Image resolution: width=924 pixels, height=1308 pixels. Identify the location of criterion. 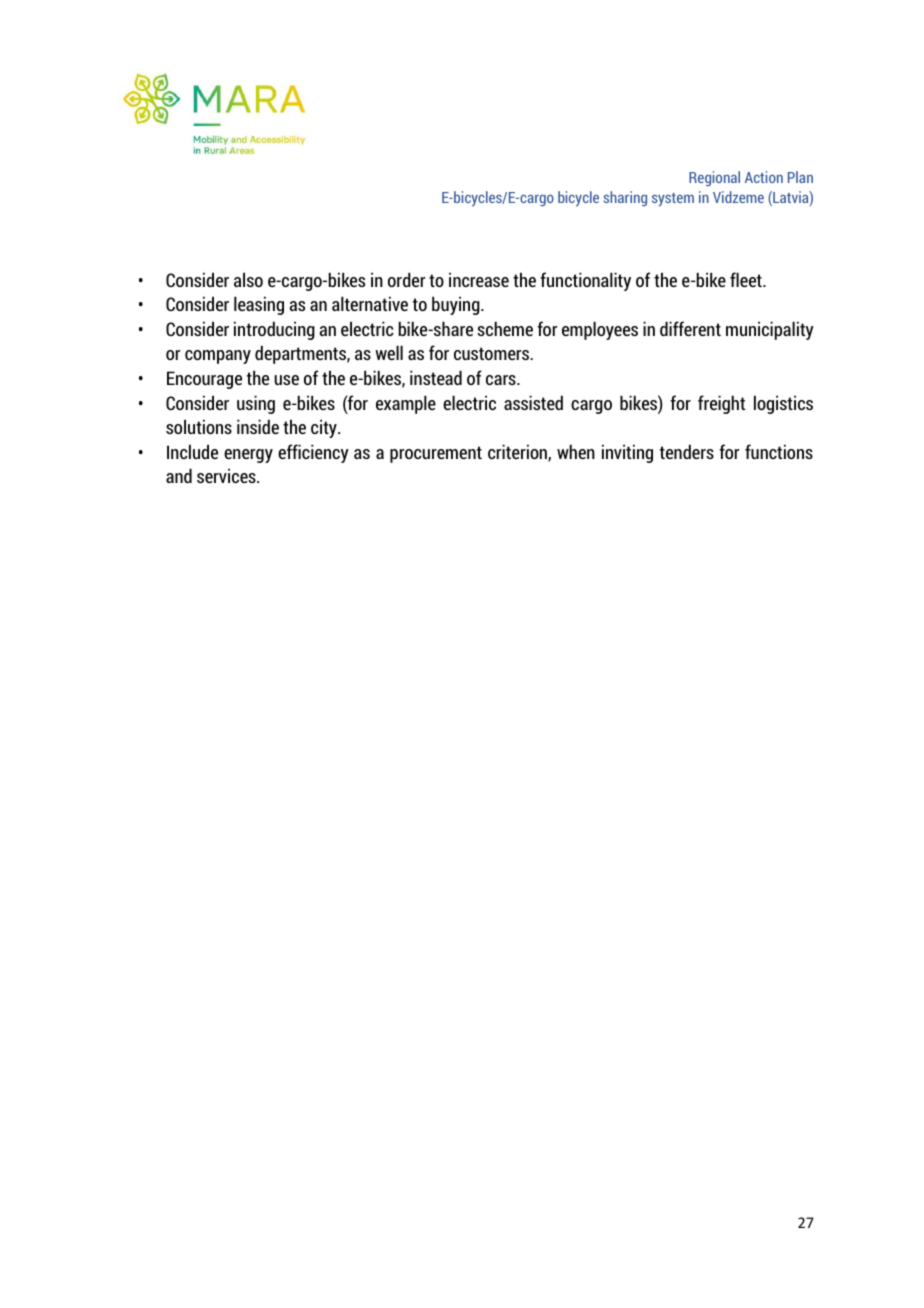
(518, 453).
